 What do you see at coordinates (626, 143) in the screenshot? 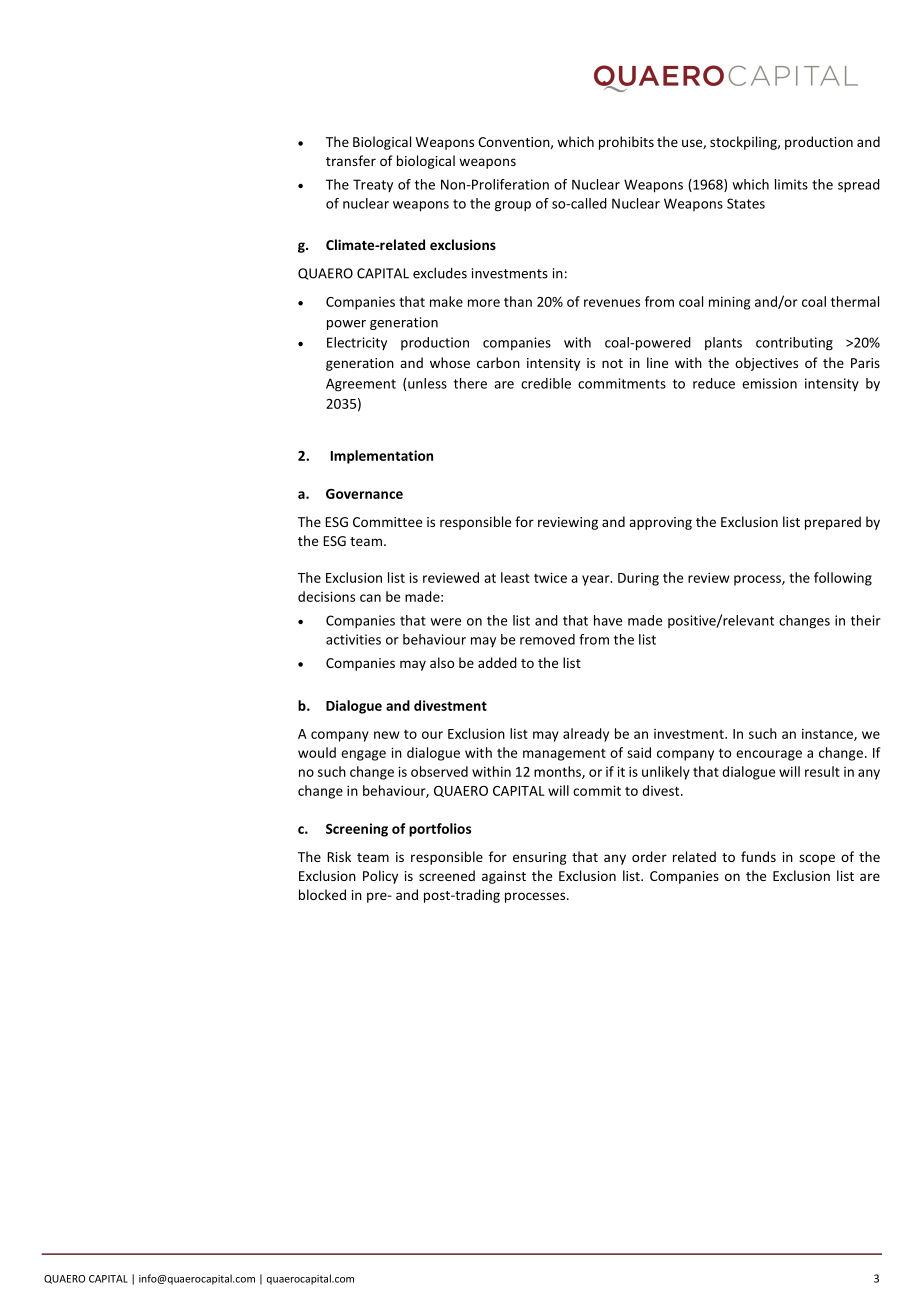
I see `prohibits` at bounding box center [626, 143].
